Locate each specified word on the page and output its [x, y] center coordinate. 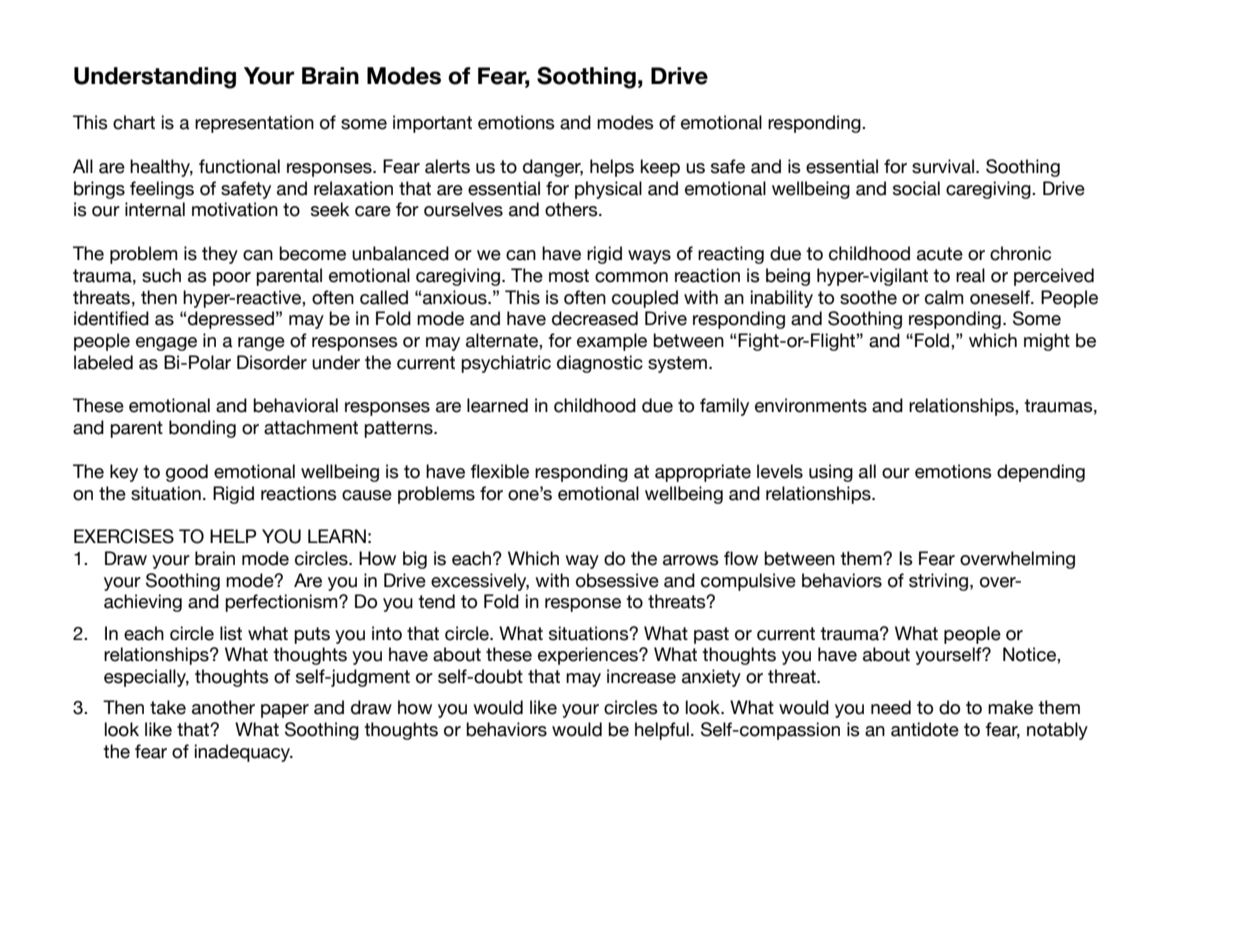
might [1047, 342]
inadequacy [244, 753]
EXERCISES [124, 536]
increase [641, 676]
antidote [925, 729]
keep [660, 168]
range [261, 344]
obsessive [617, 580]
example [612, 342]
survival [943, 166]
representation [254, 124]
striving [938, 582]
